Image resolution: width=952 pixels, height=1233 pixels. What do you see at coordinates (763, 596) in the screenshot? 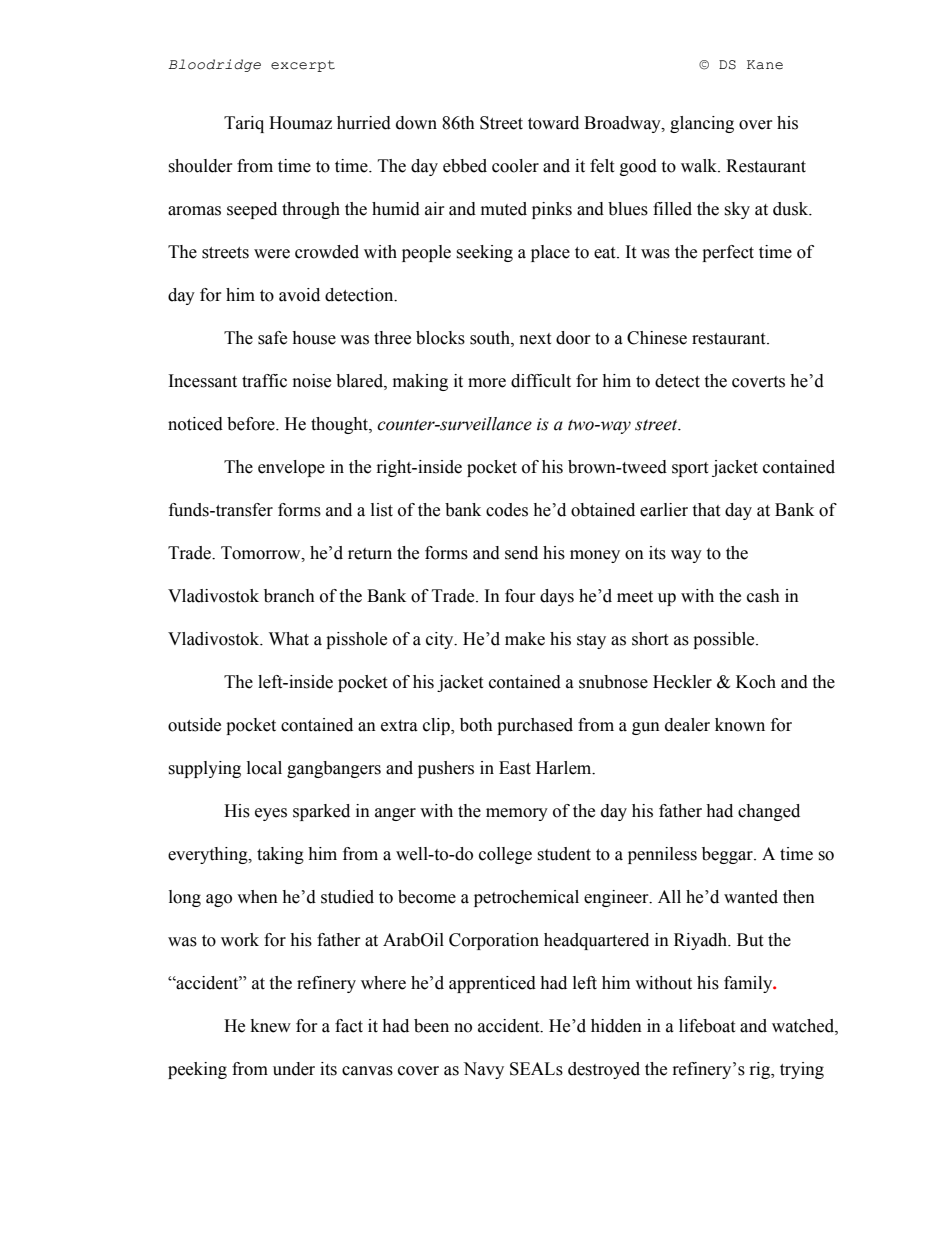
I see `cash` at bounding box center [763, 596].
